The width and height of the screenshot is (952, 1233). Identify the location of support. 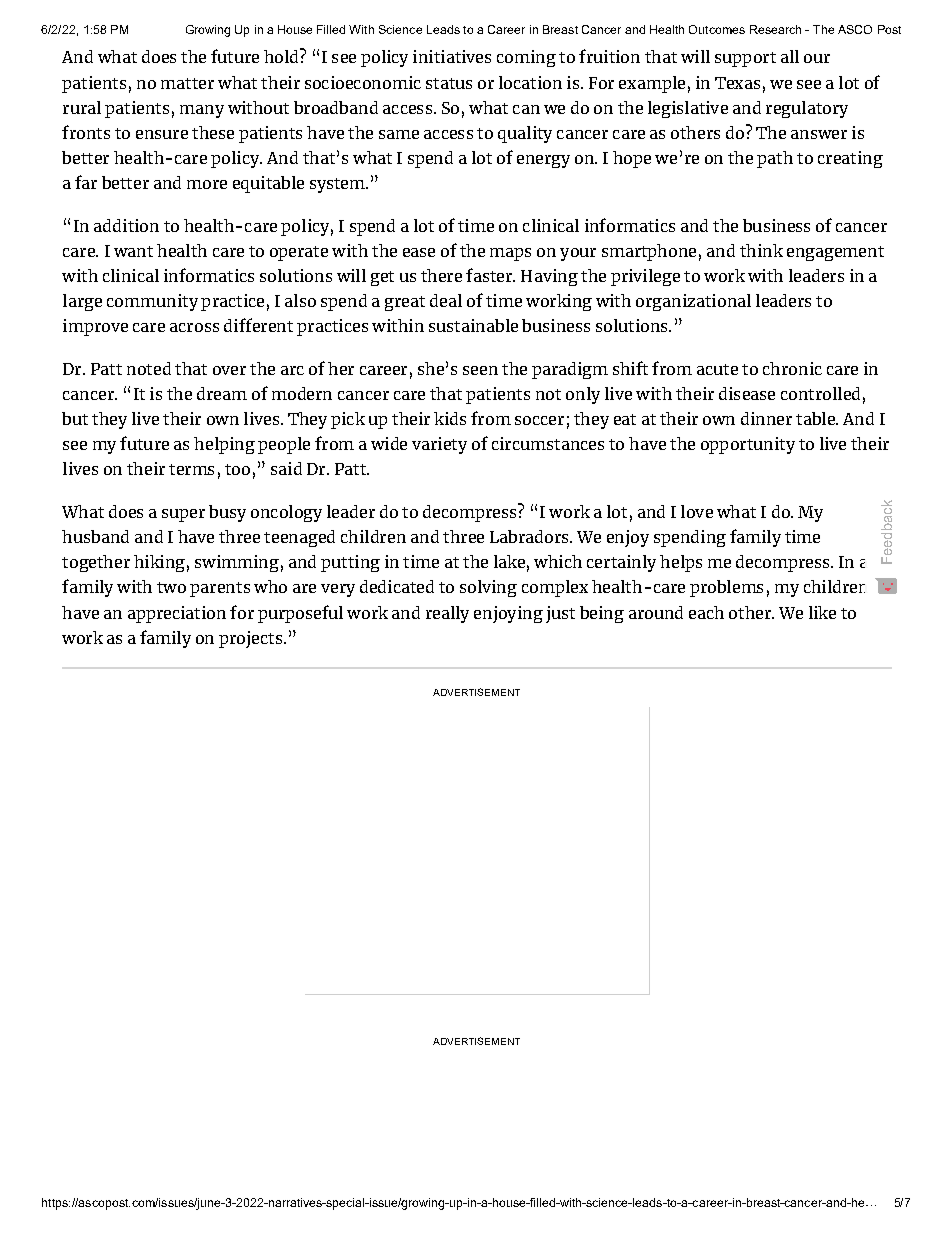
(745, 59).
